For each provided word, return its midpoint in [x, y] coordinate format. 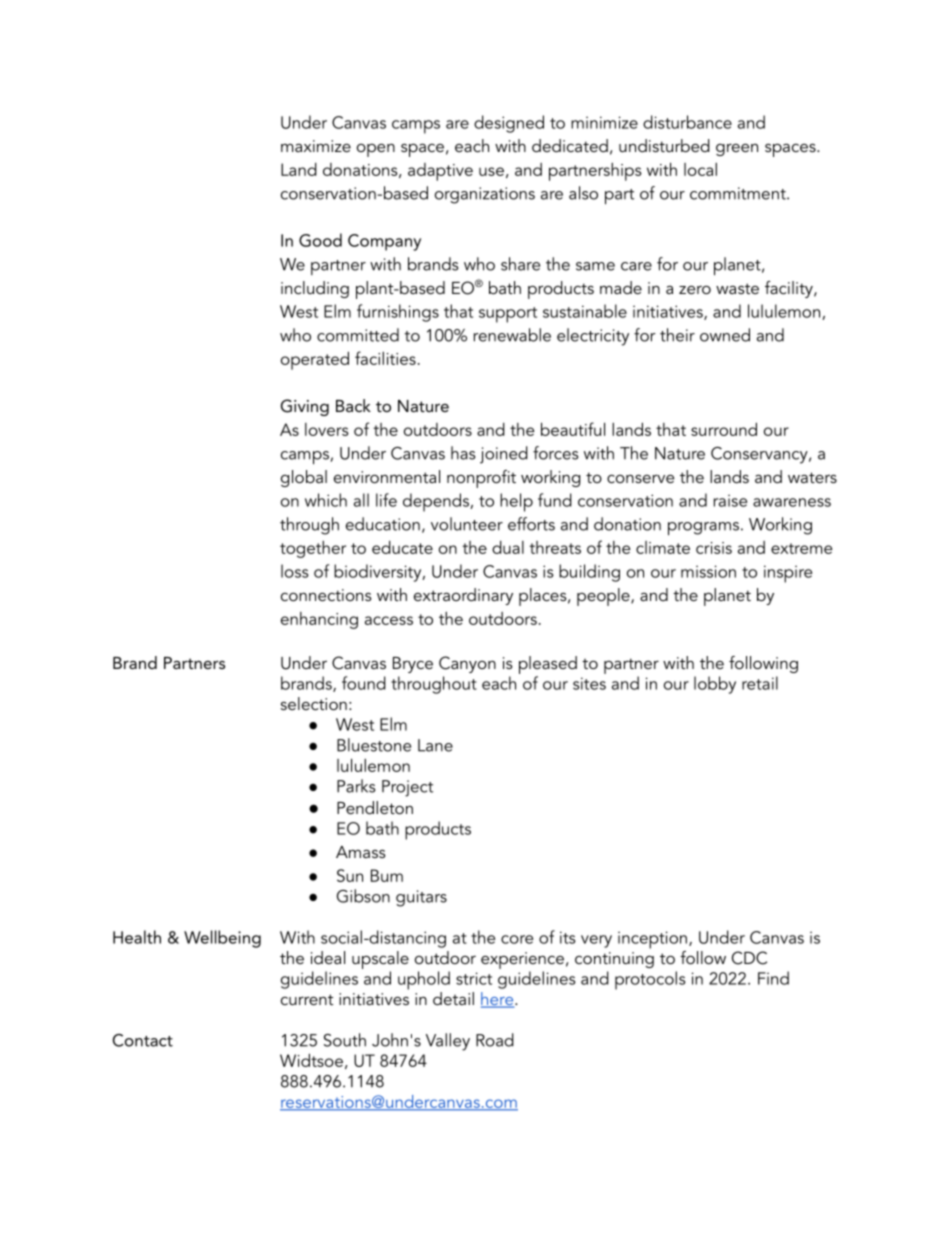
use [491, 171]
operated [315, 360]
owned [725, 335]
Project [407, 788]
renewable [512, 335]
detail [453, 998]
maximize [316, 146]
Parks [356, 786]
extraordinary [463, 596]
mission [708, 571]
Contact [143, 1040]
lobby [715, 685]
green [737, 149]
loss [295, 571]
